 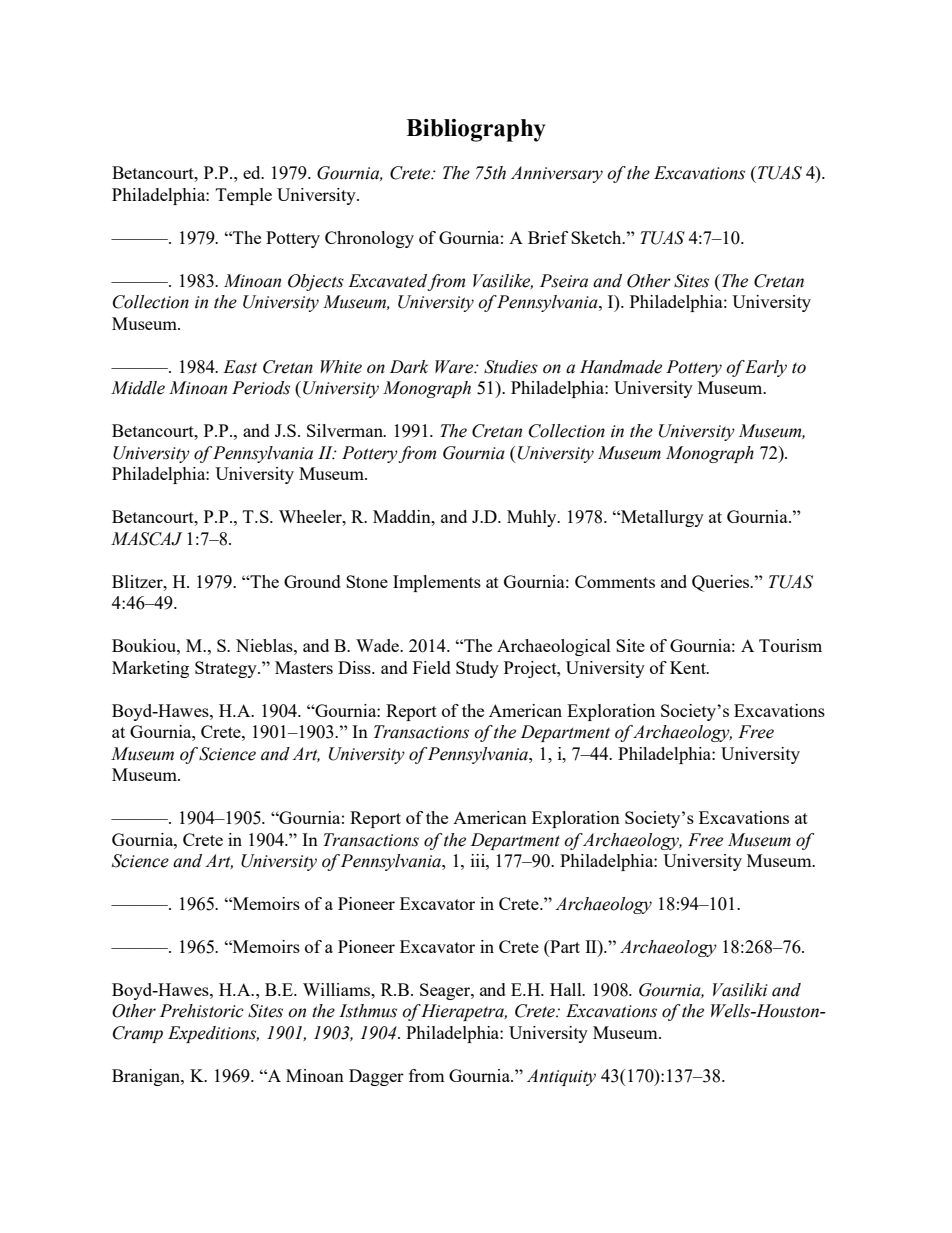 I want to click on Anniversary, so click(x=557, y=174).
